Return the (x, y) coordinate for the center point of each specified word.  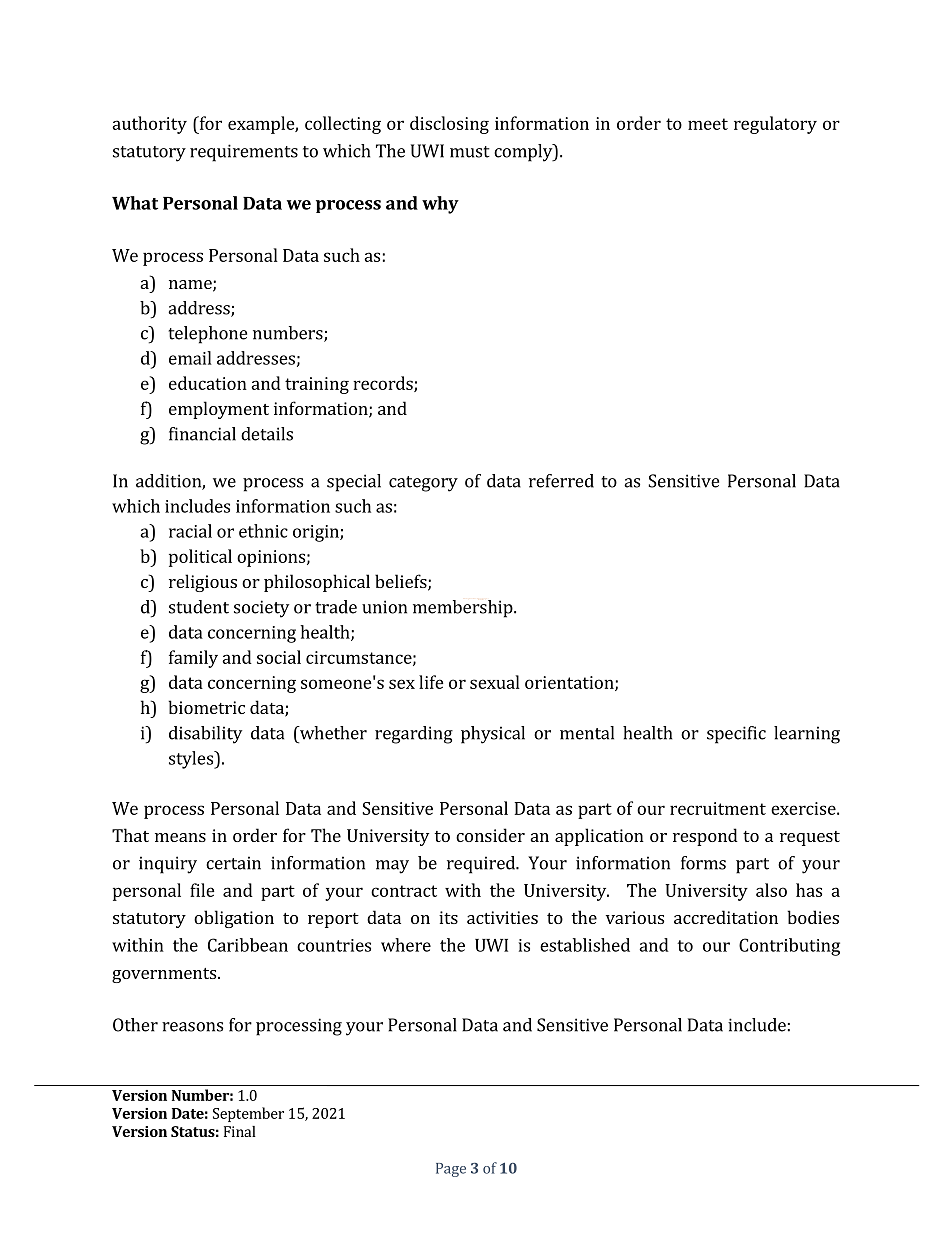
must (470, 152)
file (202, 890)
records (384, 384)
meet (708, 124)
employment (219, 410)
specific (736, 735)
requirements (244, 153)
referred (561, 481)
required (482, 865)
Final (240, 1131)
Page (451, 1170)
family (193, 659)
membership (464, 609)
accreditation (726, 917)
